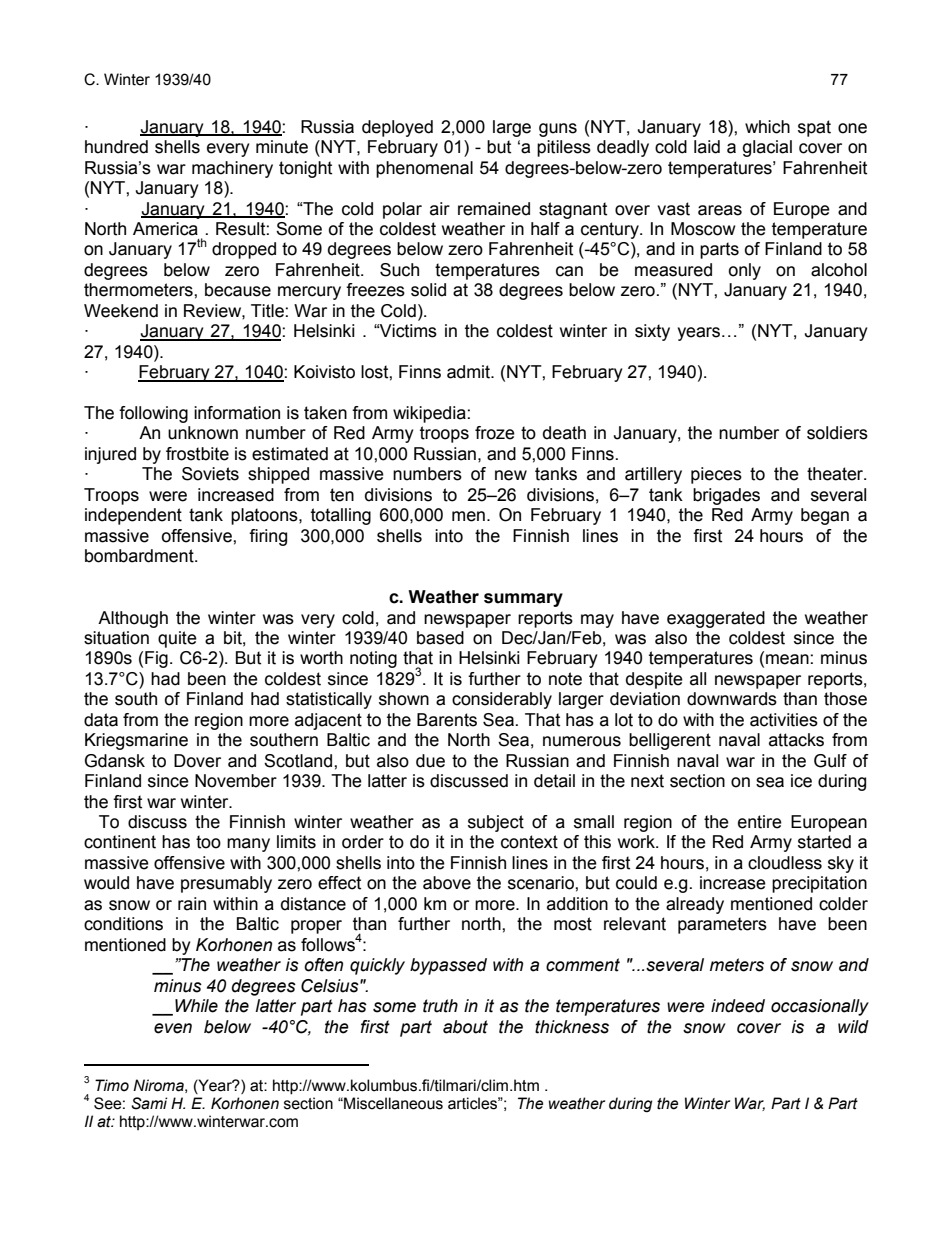  What do you see at coordinates (496, 823) in the document?
I see `subject` at bounding box center [496, 823].
